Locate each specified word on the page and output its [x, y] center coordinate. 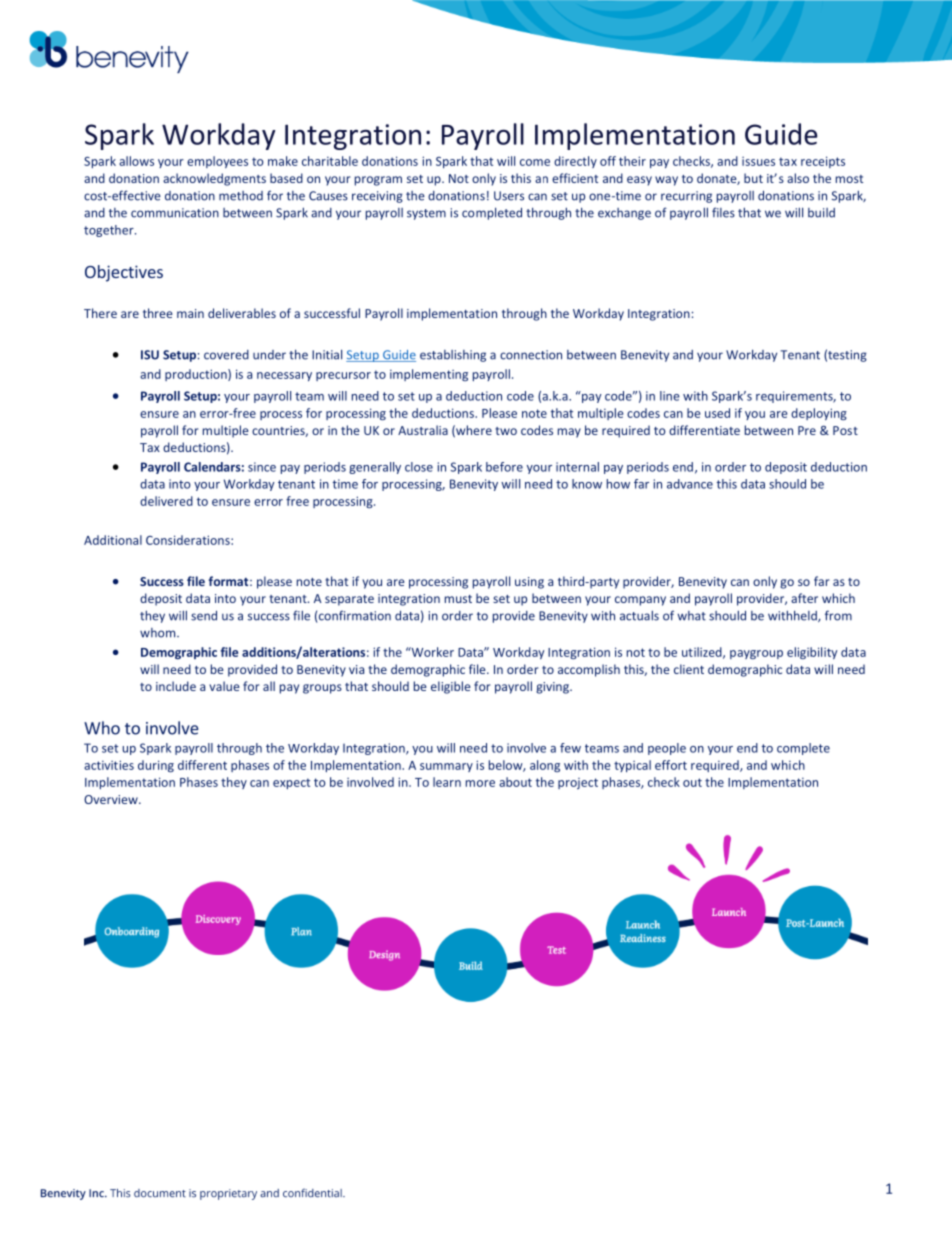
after [804, 598]
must [458, 599]
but [753, 178]
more [480, 783]
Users [509, 196]
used [717, 413]
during [156, 766]
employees [217, 162]
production [197, 375]
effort [671, 765]
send [204, 616]
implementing [429, 375]
